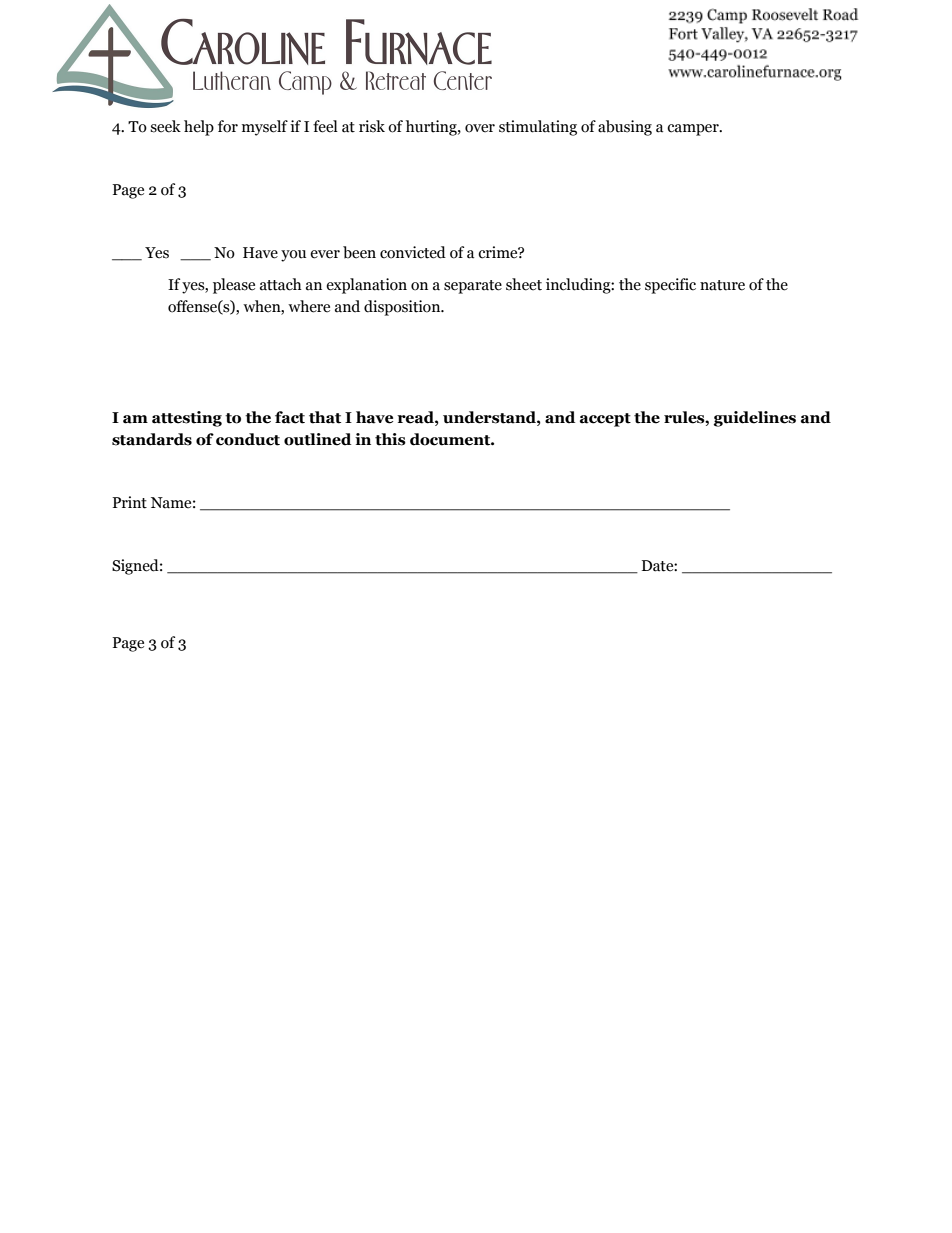 The width and height of the screenshot is (952, 1233). What do you see at coordinates (234, 286) in the screenshot?
I see `please` at bounding box center [234, 286].
